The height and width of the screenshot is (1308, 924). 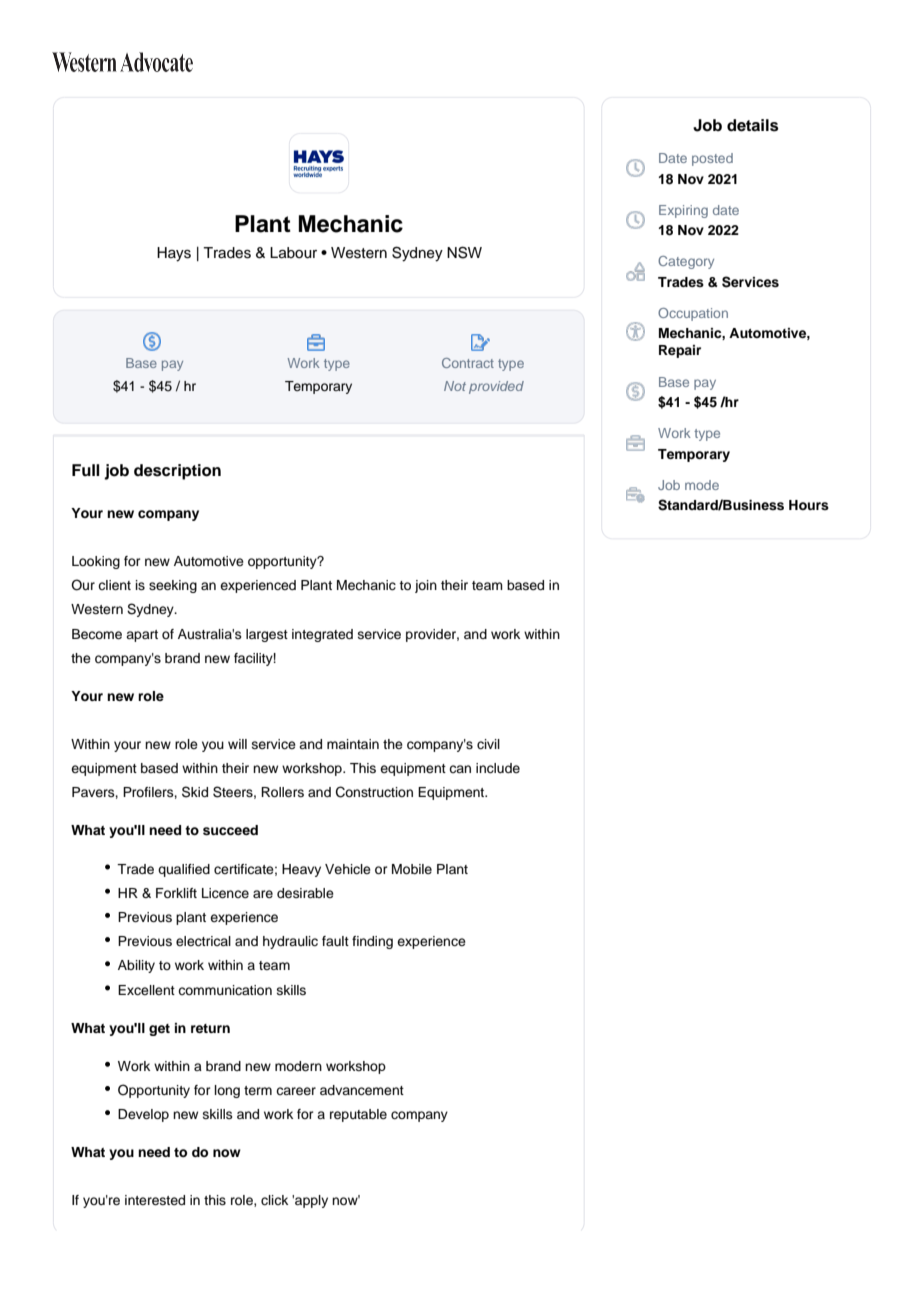 I want to click on advancement, so click(x=362, y=1090).
